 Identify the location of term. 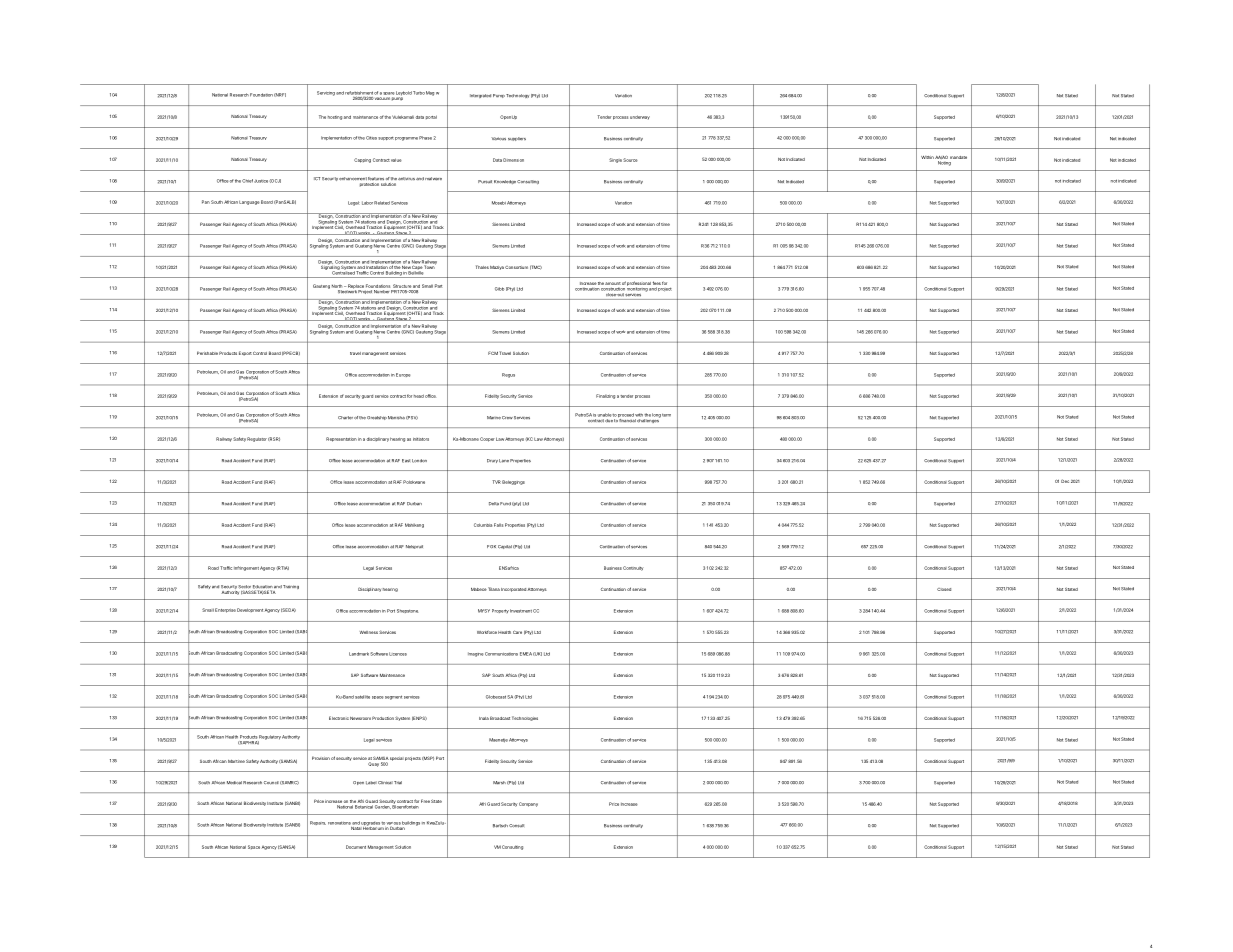
(666, 415).
